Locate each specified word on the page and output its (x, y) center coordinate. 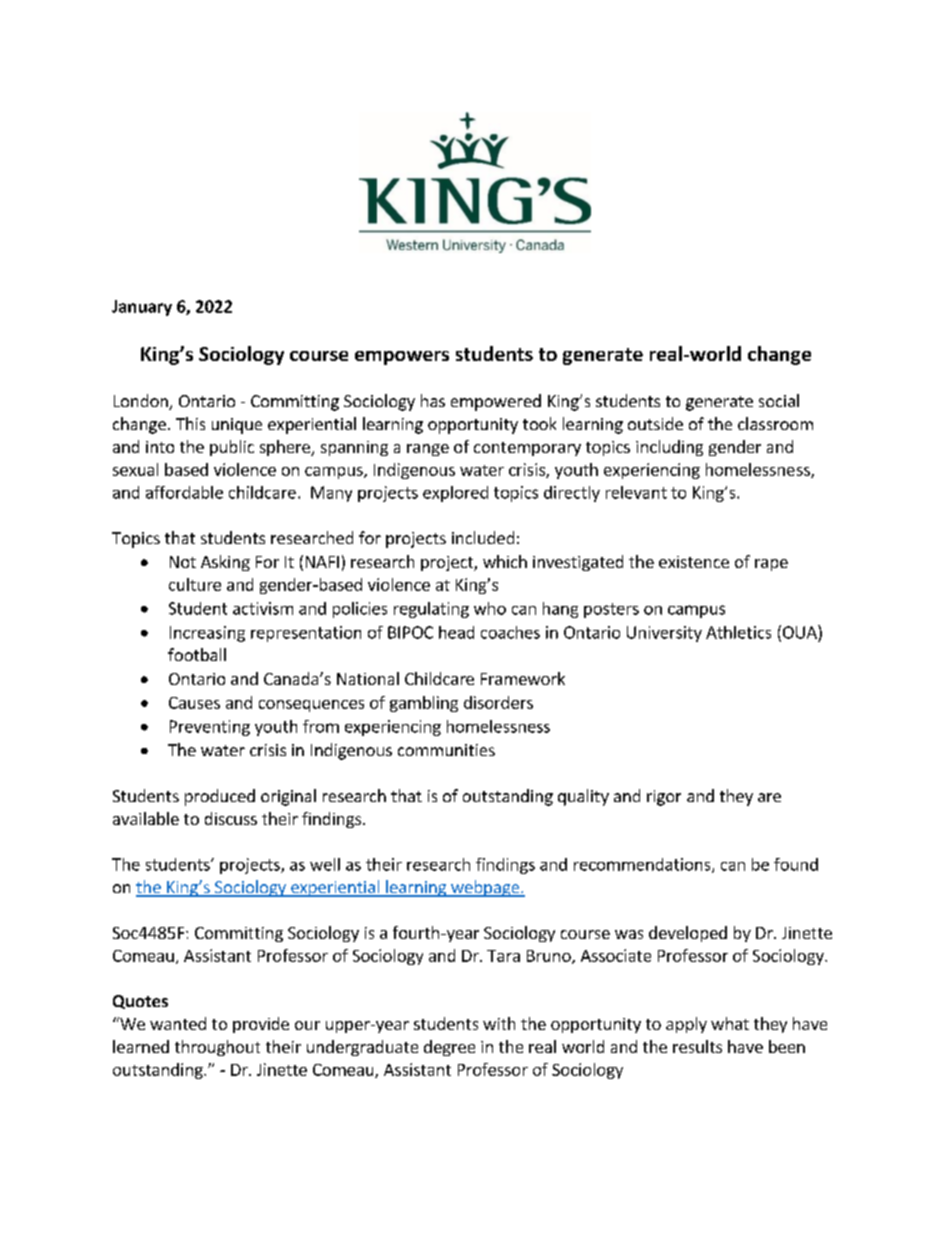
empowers (402, 358)
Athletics (738, 632)
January (142, 308)
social (779, 400)
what (730, 1023)
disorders (498, 702)
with (499, 1023)
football (197, 654)
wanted (178, 1023)
